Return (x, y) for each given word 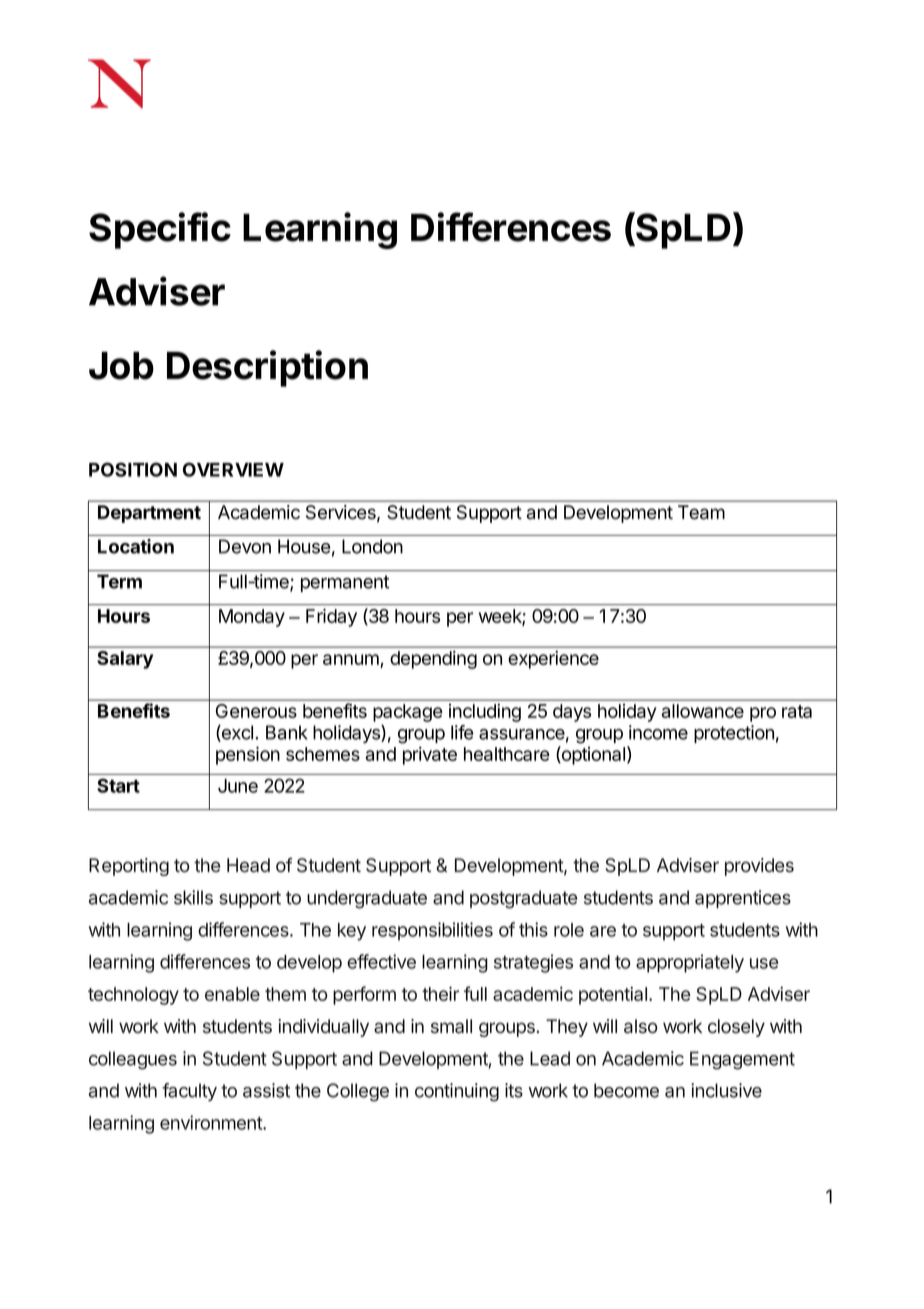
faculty (189, 1092)
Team (701, 512)
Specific (160, 230)
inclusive (726, 1090)
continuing (457, 1092)
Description (267, 368)
